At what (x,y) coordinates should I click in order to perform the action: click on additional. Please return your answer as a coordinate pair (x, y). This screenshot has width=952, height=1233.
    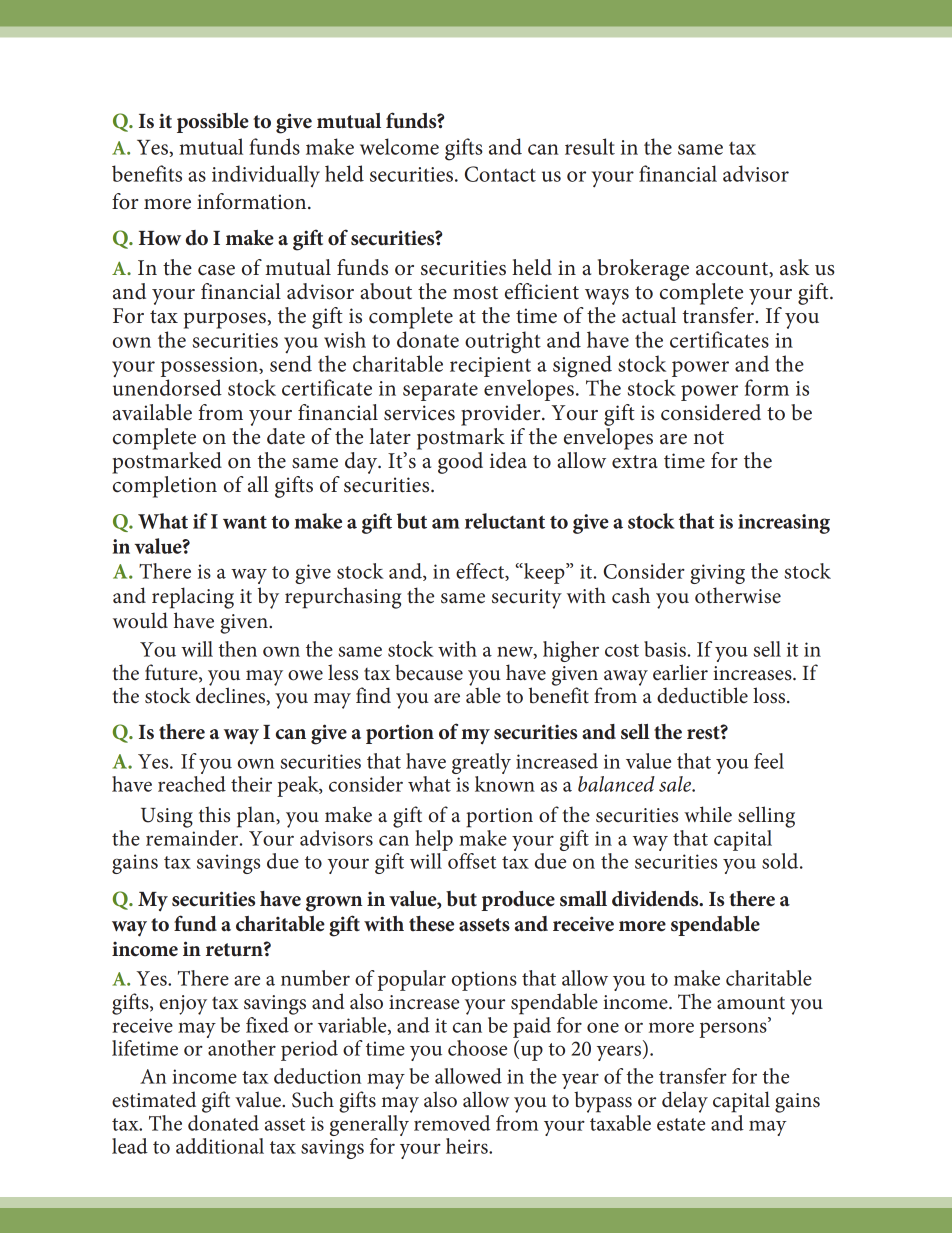
    Looking at the image, I should click on (220, 1146).
